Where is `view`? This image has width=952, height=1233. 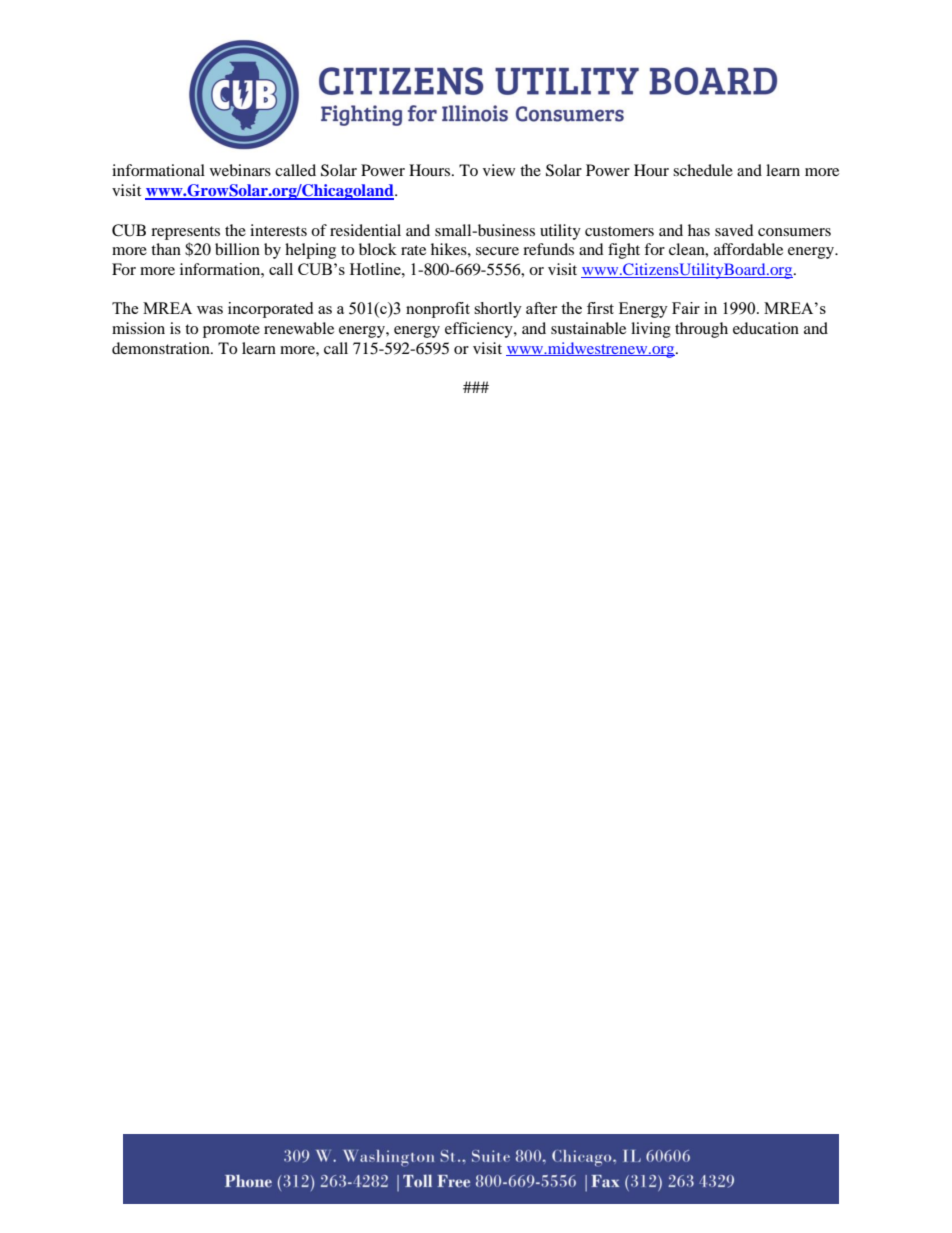 view is located at coordinates (499, 170).
